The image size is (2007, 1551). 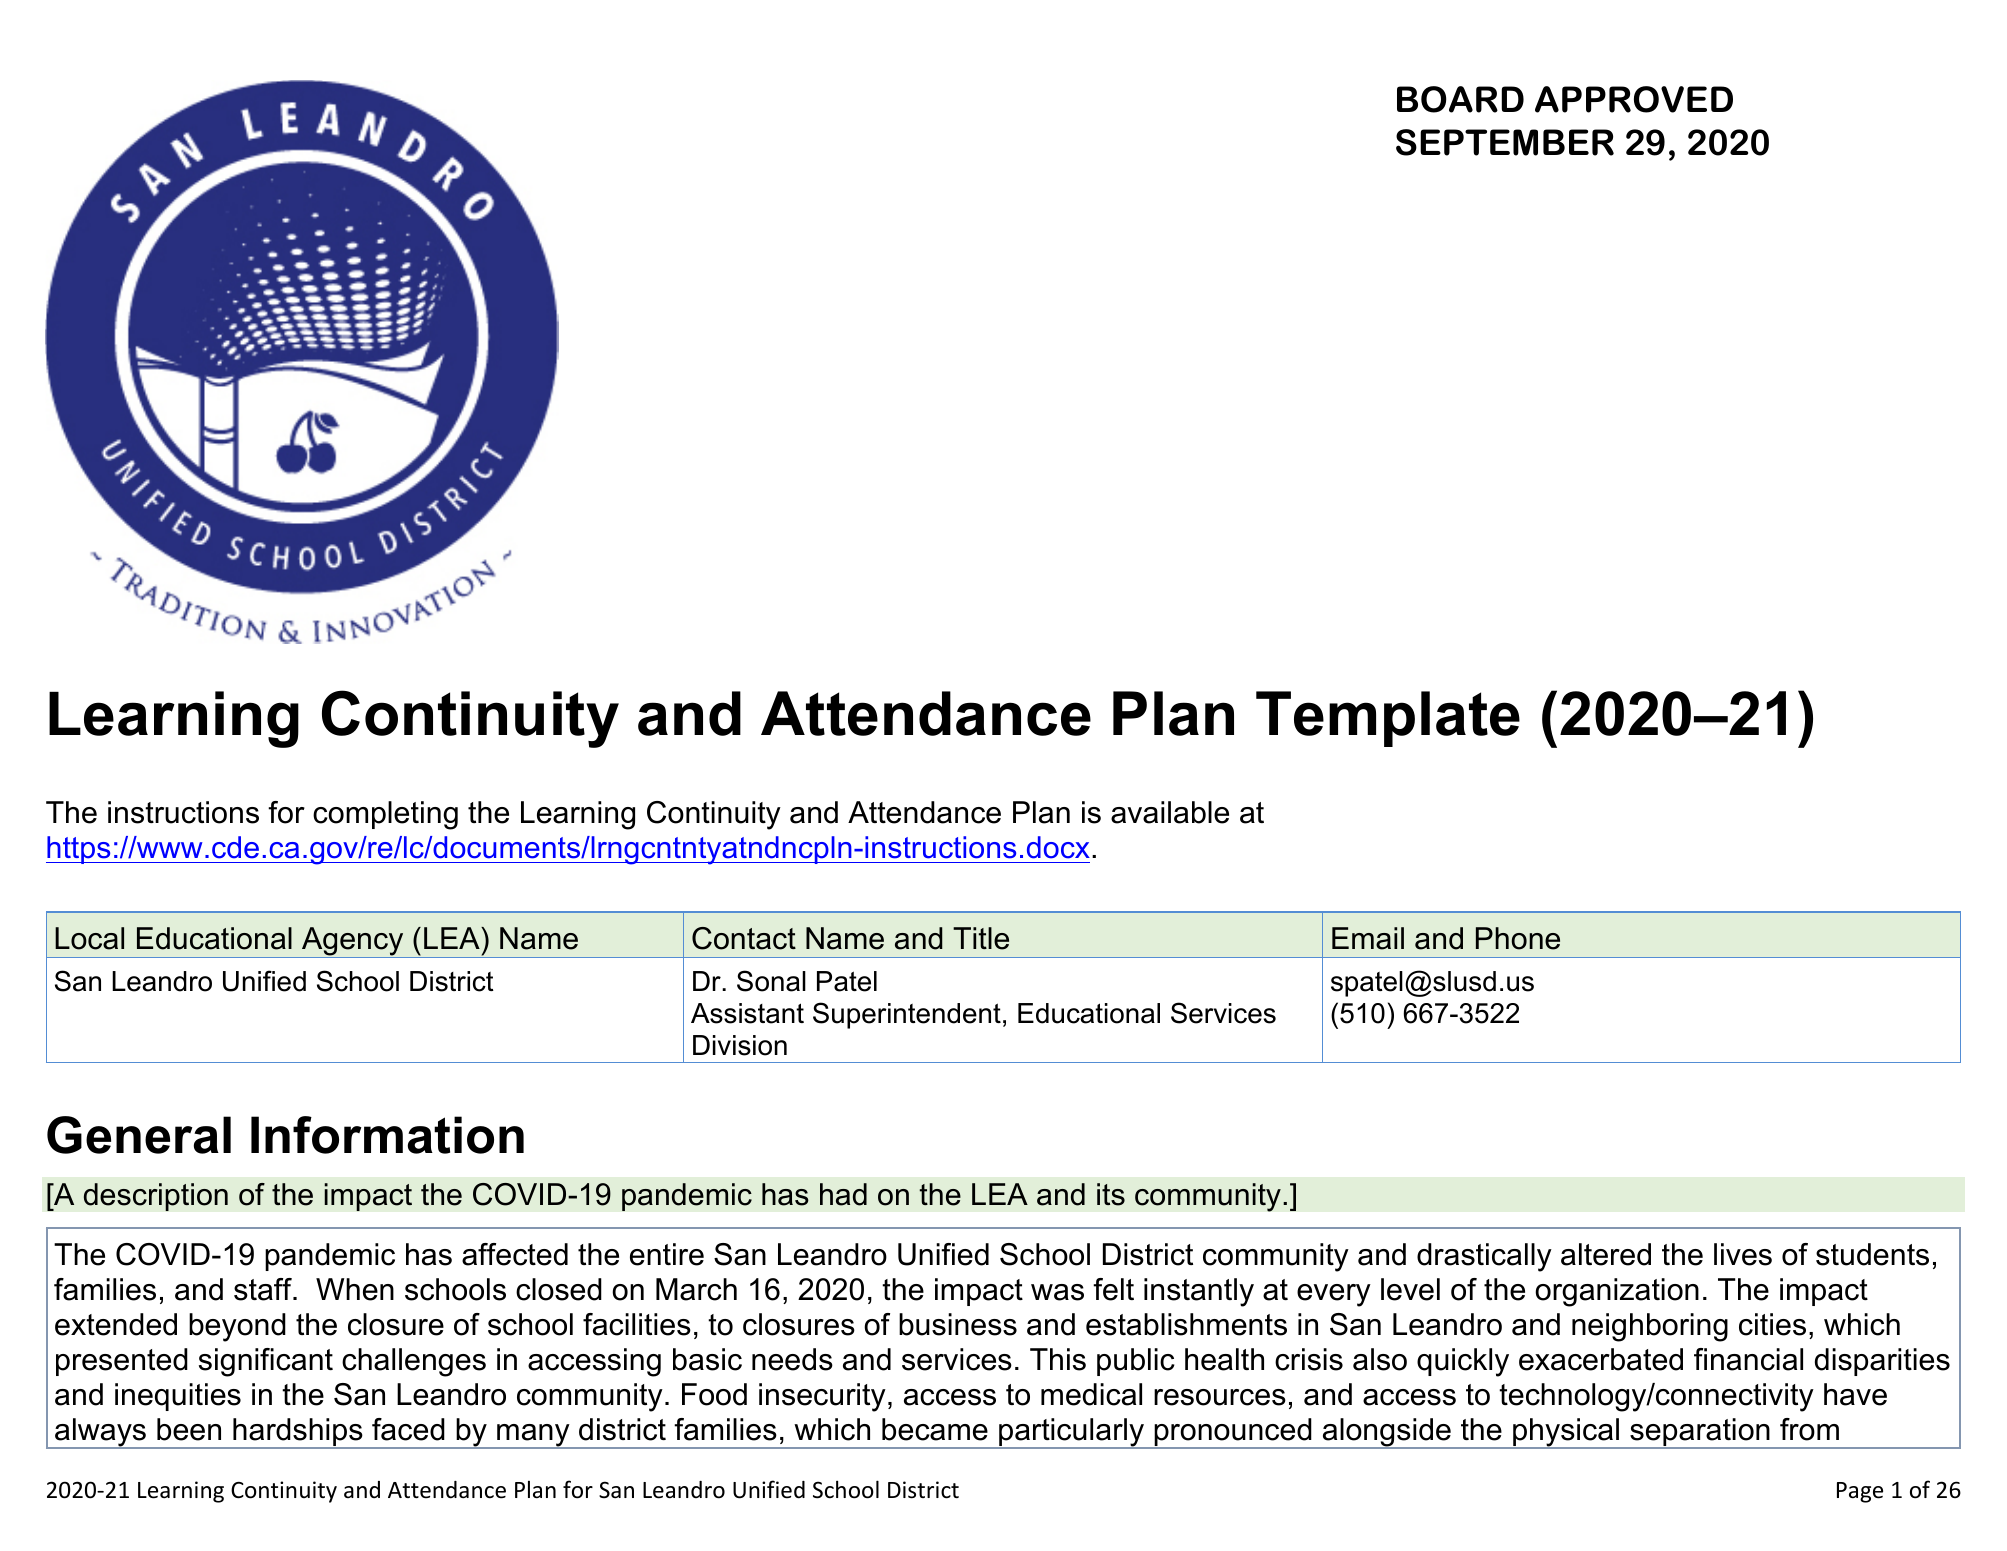 What do you see at coordinates (1388, 719) in the document?
I see `Template` at bounding box center [1388, 719].
